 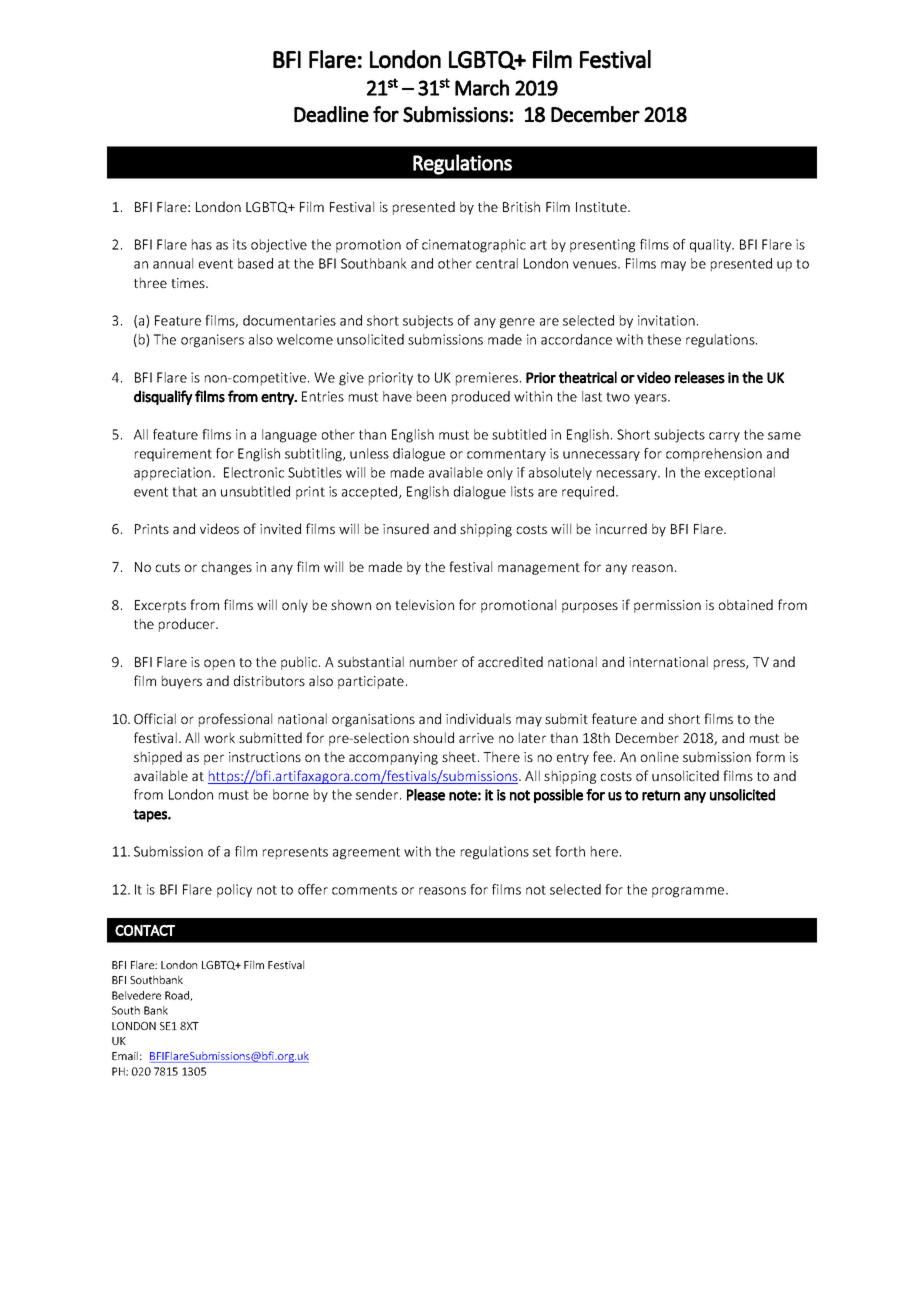 I want to click on Deadline, so click(x=331, y=114).
